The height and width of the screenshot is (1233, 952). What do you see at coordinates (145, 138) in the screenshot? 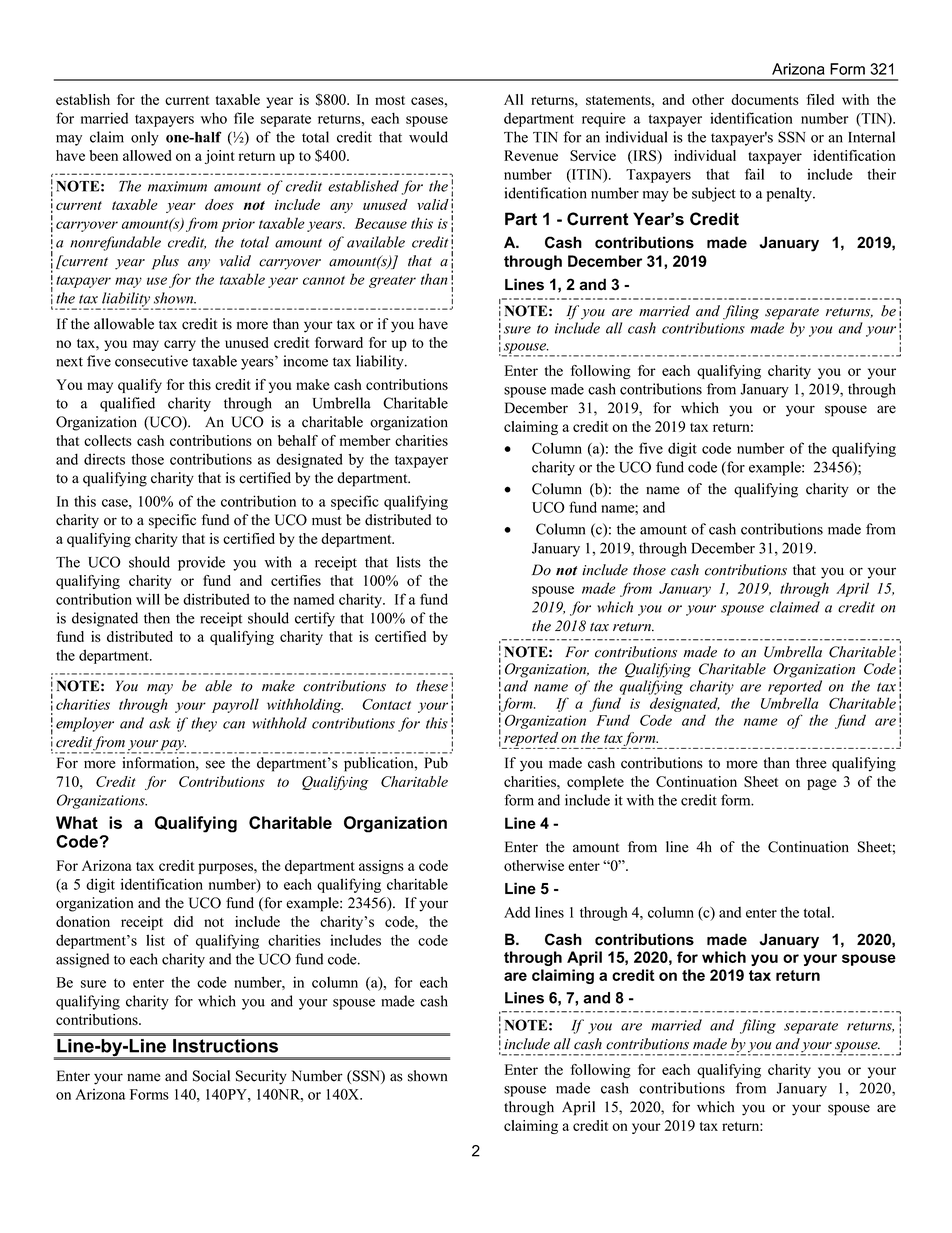
I see `only` at bounding box center [145, 138].
